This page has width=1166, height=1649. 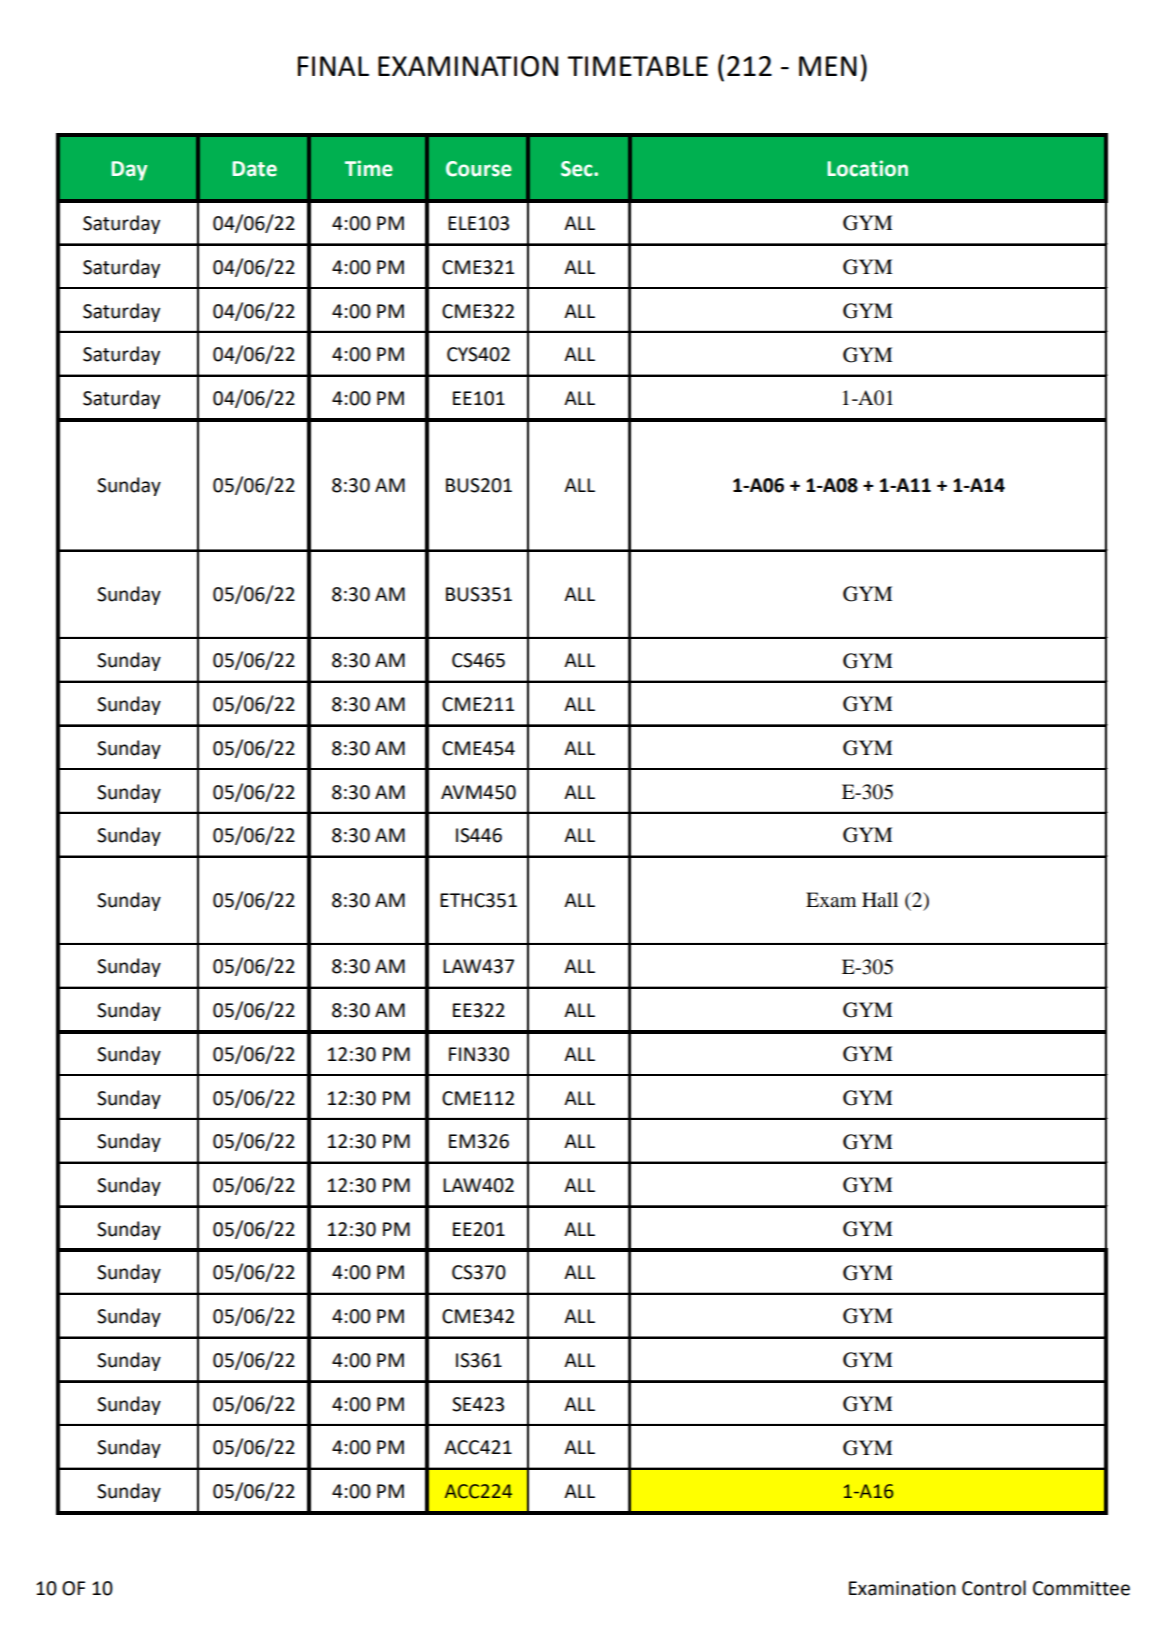 What do you see at coordinates (994, 1588) in the page?
I see `Control` at bounding box center [994, 1588].
